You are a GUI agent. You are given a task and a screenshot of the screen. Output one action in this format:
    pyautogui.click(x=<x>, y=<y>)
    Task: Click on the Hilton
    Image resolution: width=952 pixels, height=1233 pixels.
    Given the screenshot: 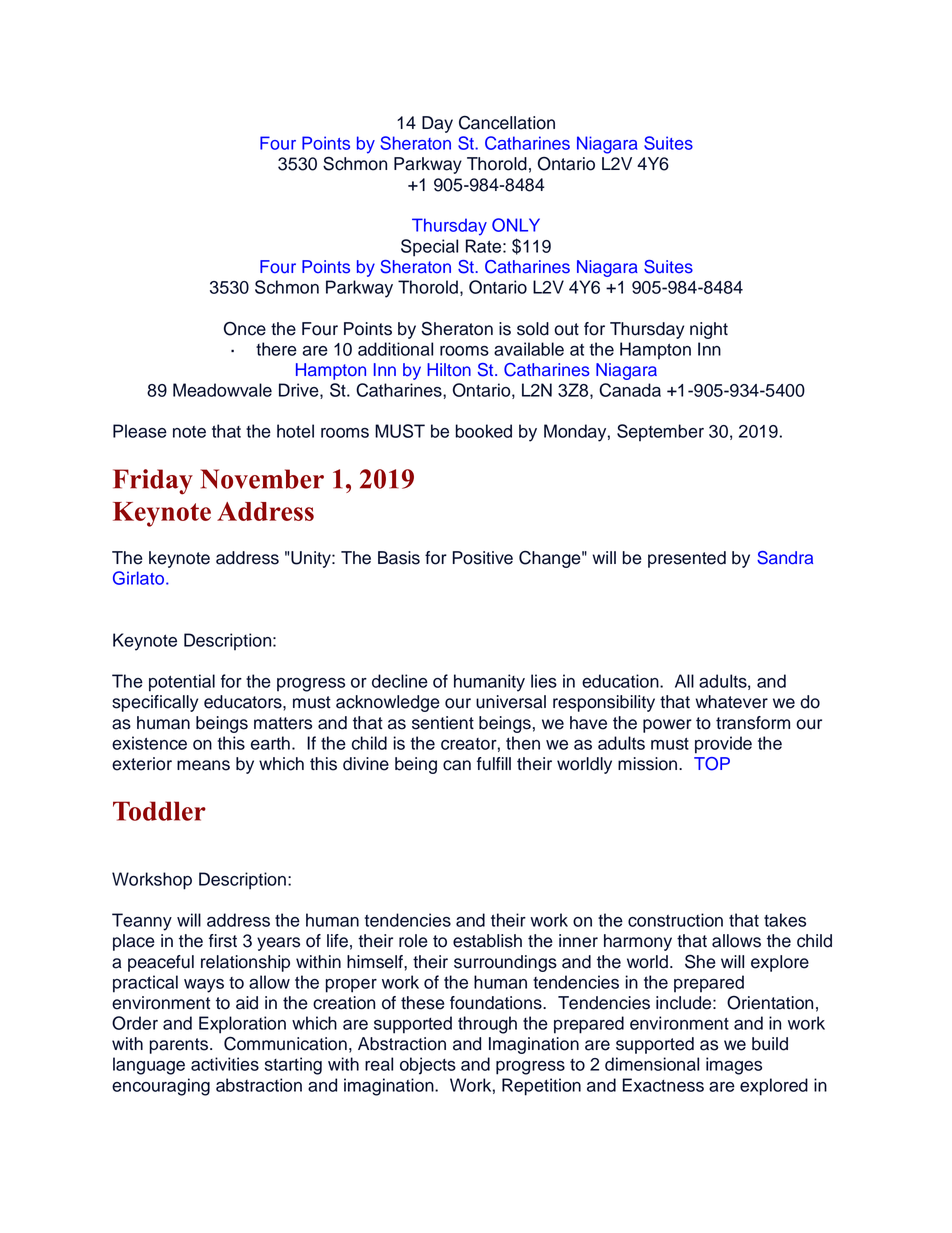 What is the action you would take?
    pyautogui.click(x=449, y=369)
